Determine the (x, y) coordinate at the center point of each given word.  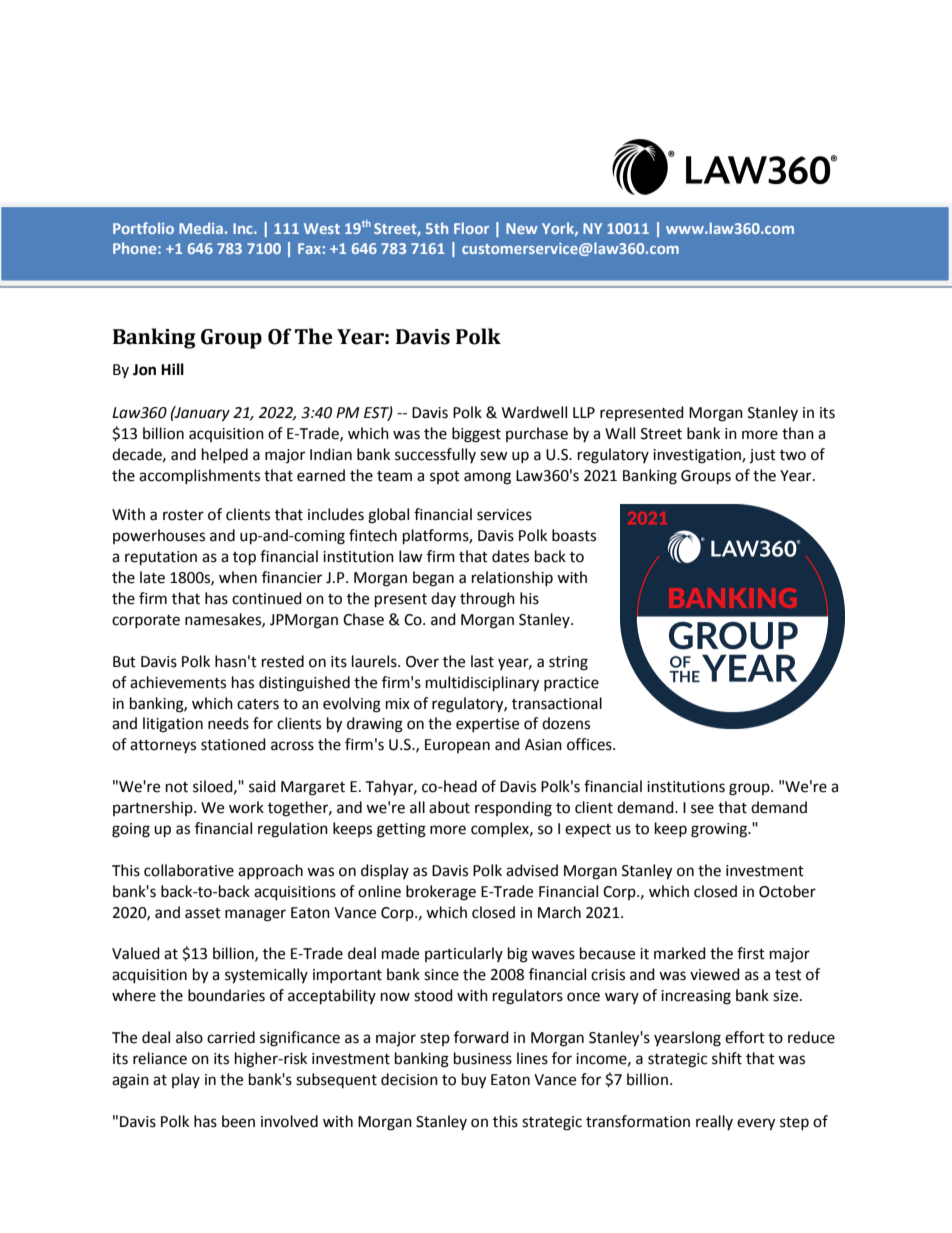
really (714, 1122)
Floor (471, 228)
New (522, 228)
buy (474, 1081)
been (238, 1121)
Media (201, 228)
